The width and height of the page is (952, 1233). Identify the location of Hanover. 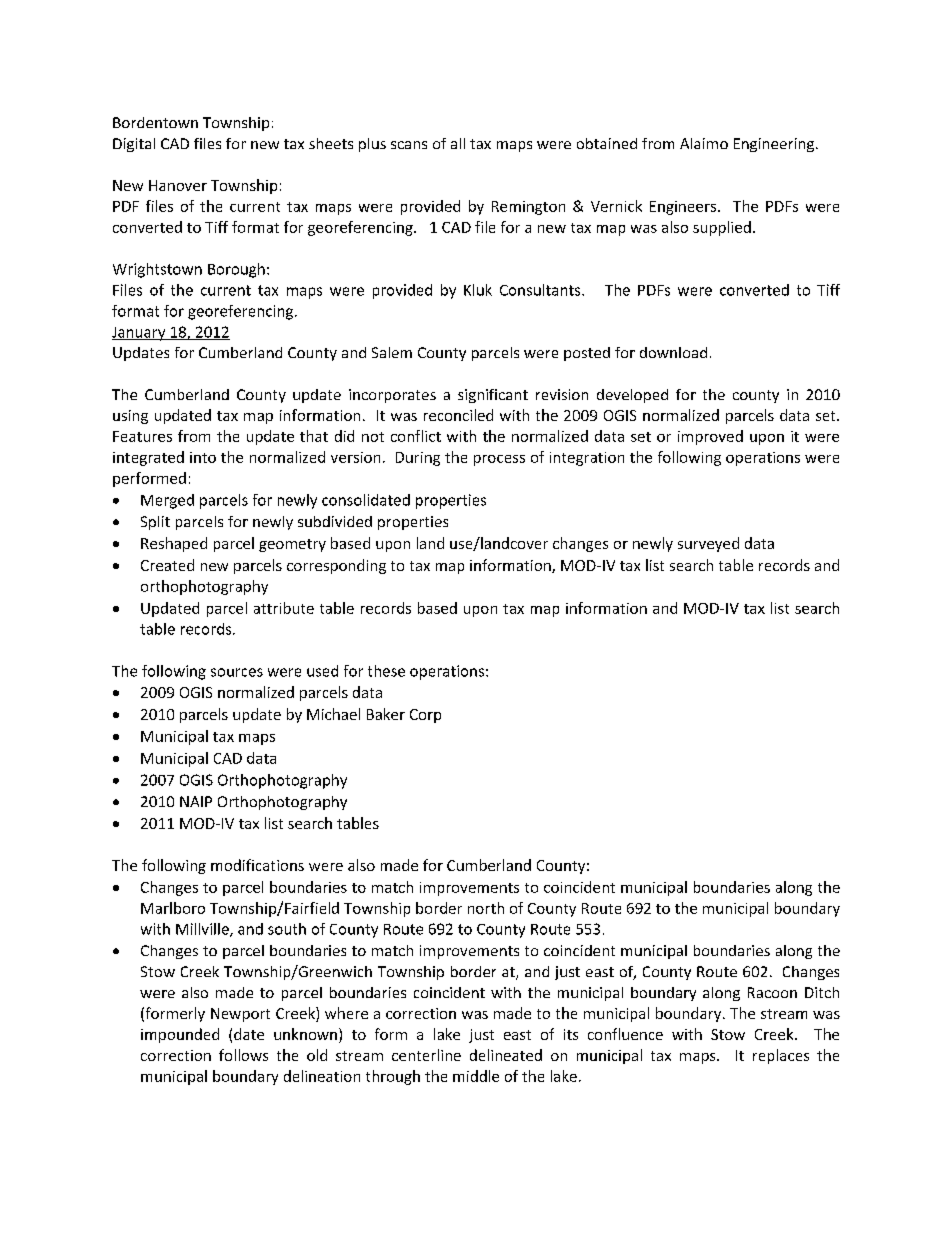
(178, 185).
